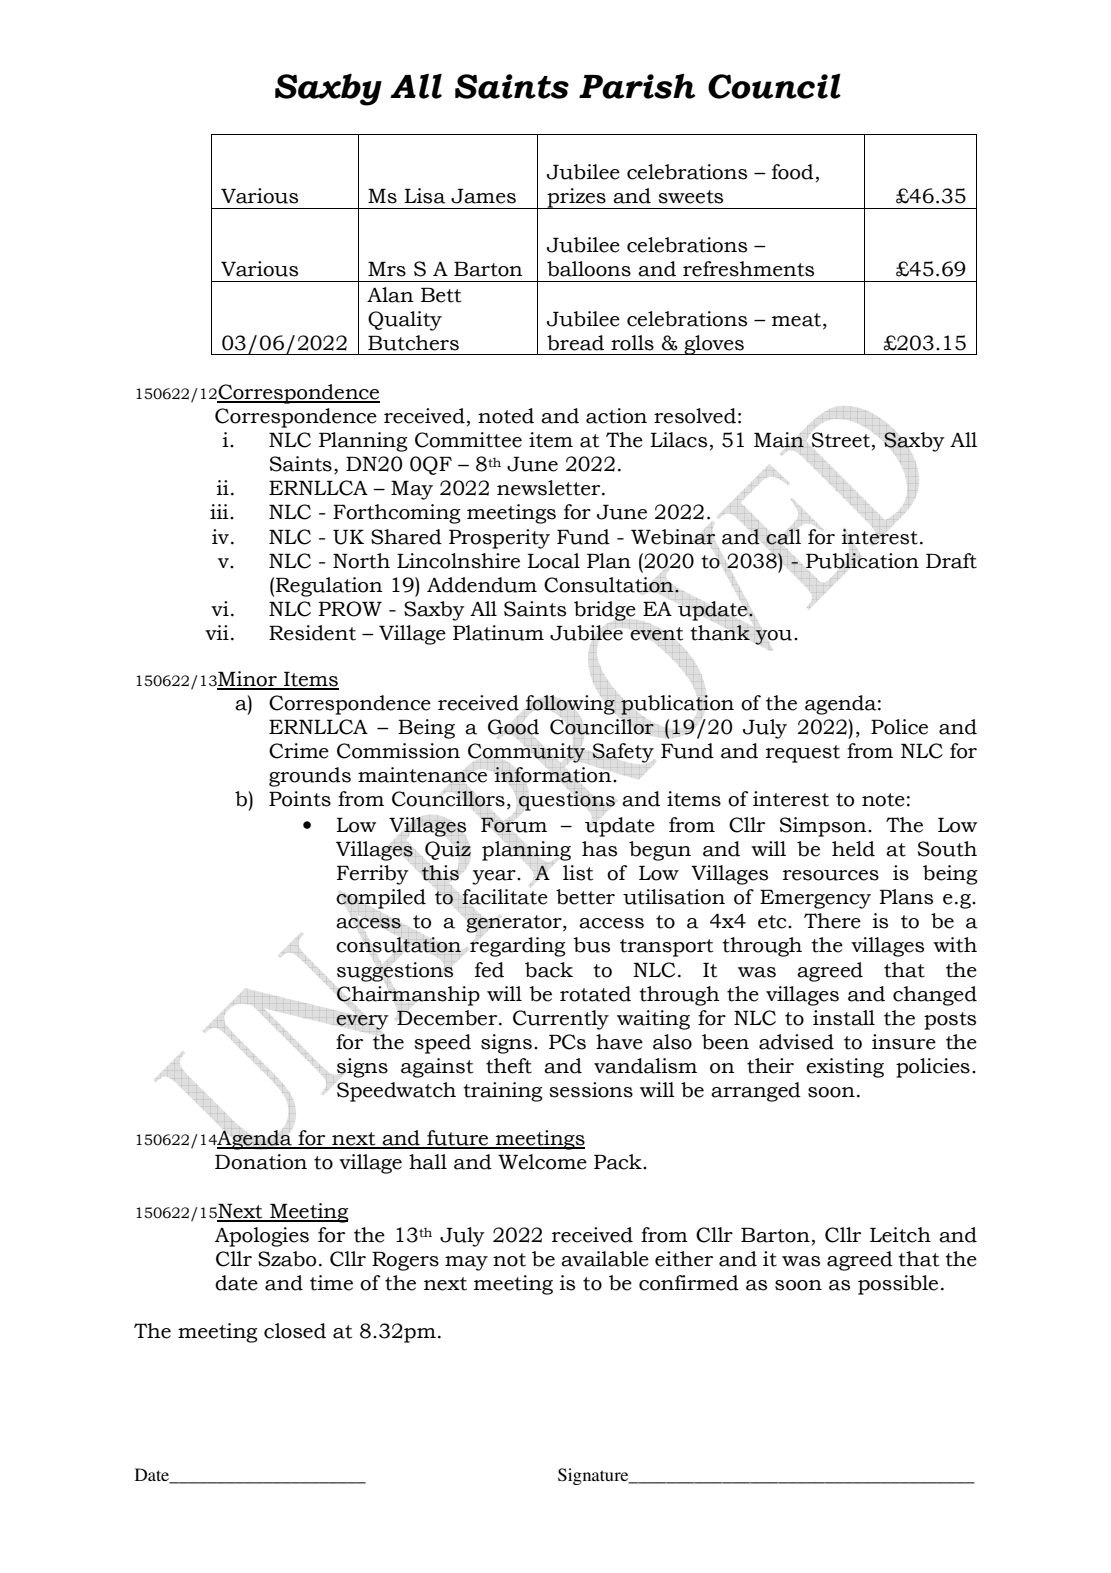 The height and width of the page is (1573, 1111). Describe the element at coordinates (331, 1283) in the page. I see `time` at that location.
